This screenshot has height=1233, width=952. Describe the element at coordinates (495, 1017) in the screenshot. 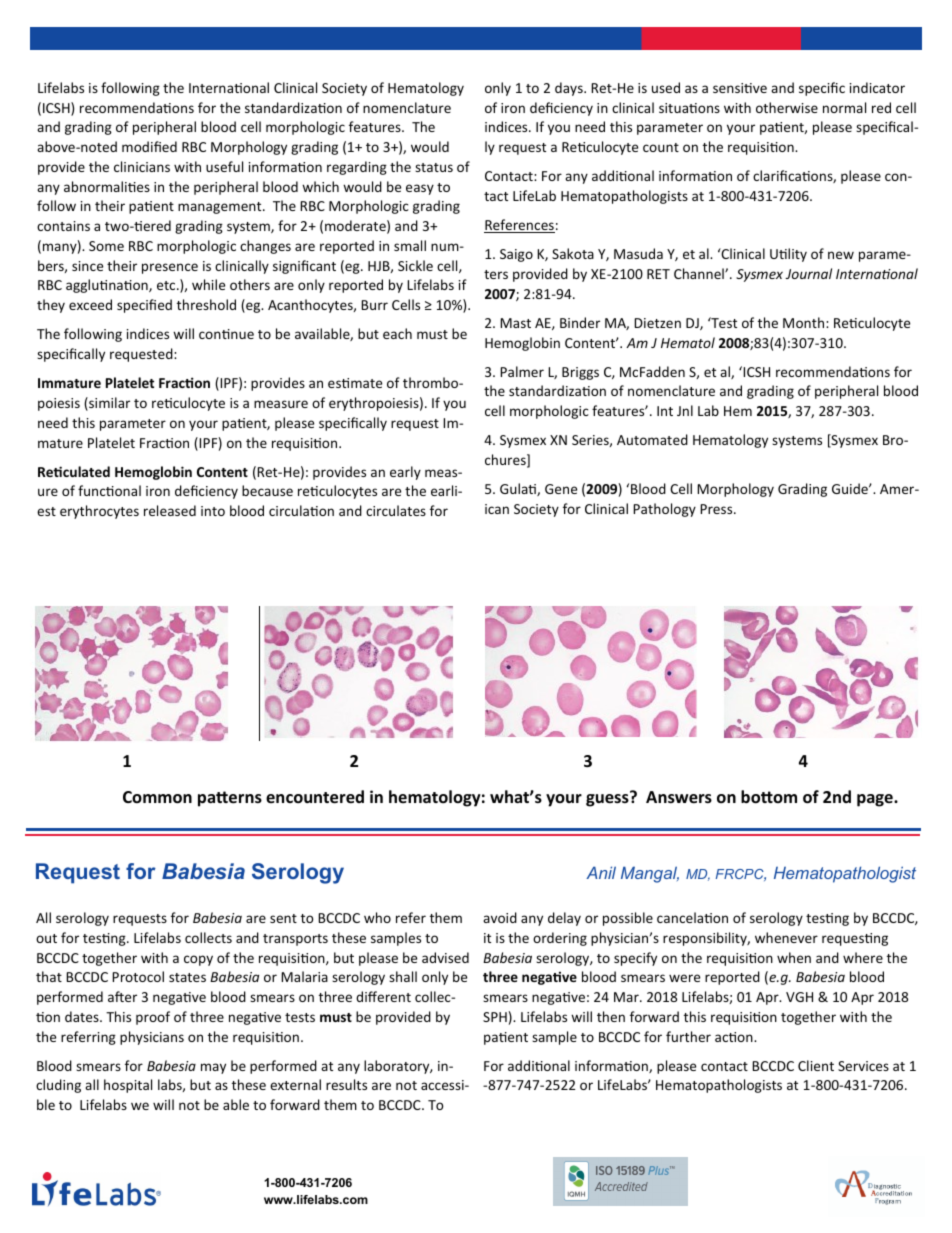

I see `SPH` at that location.
